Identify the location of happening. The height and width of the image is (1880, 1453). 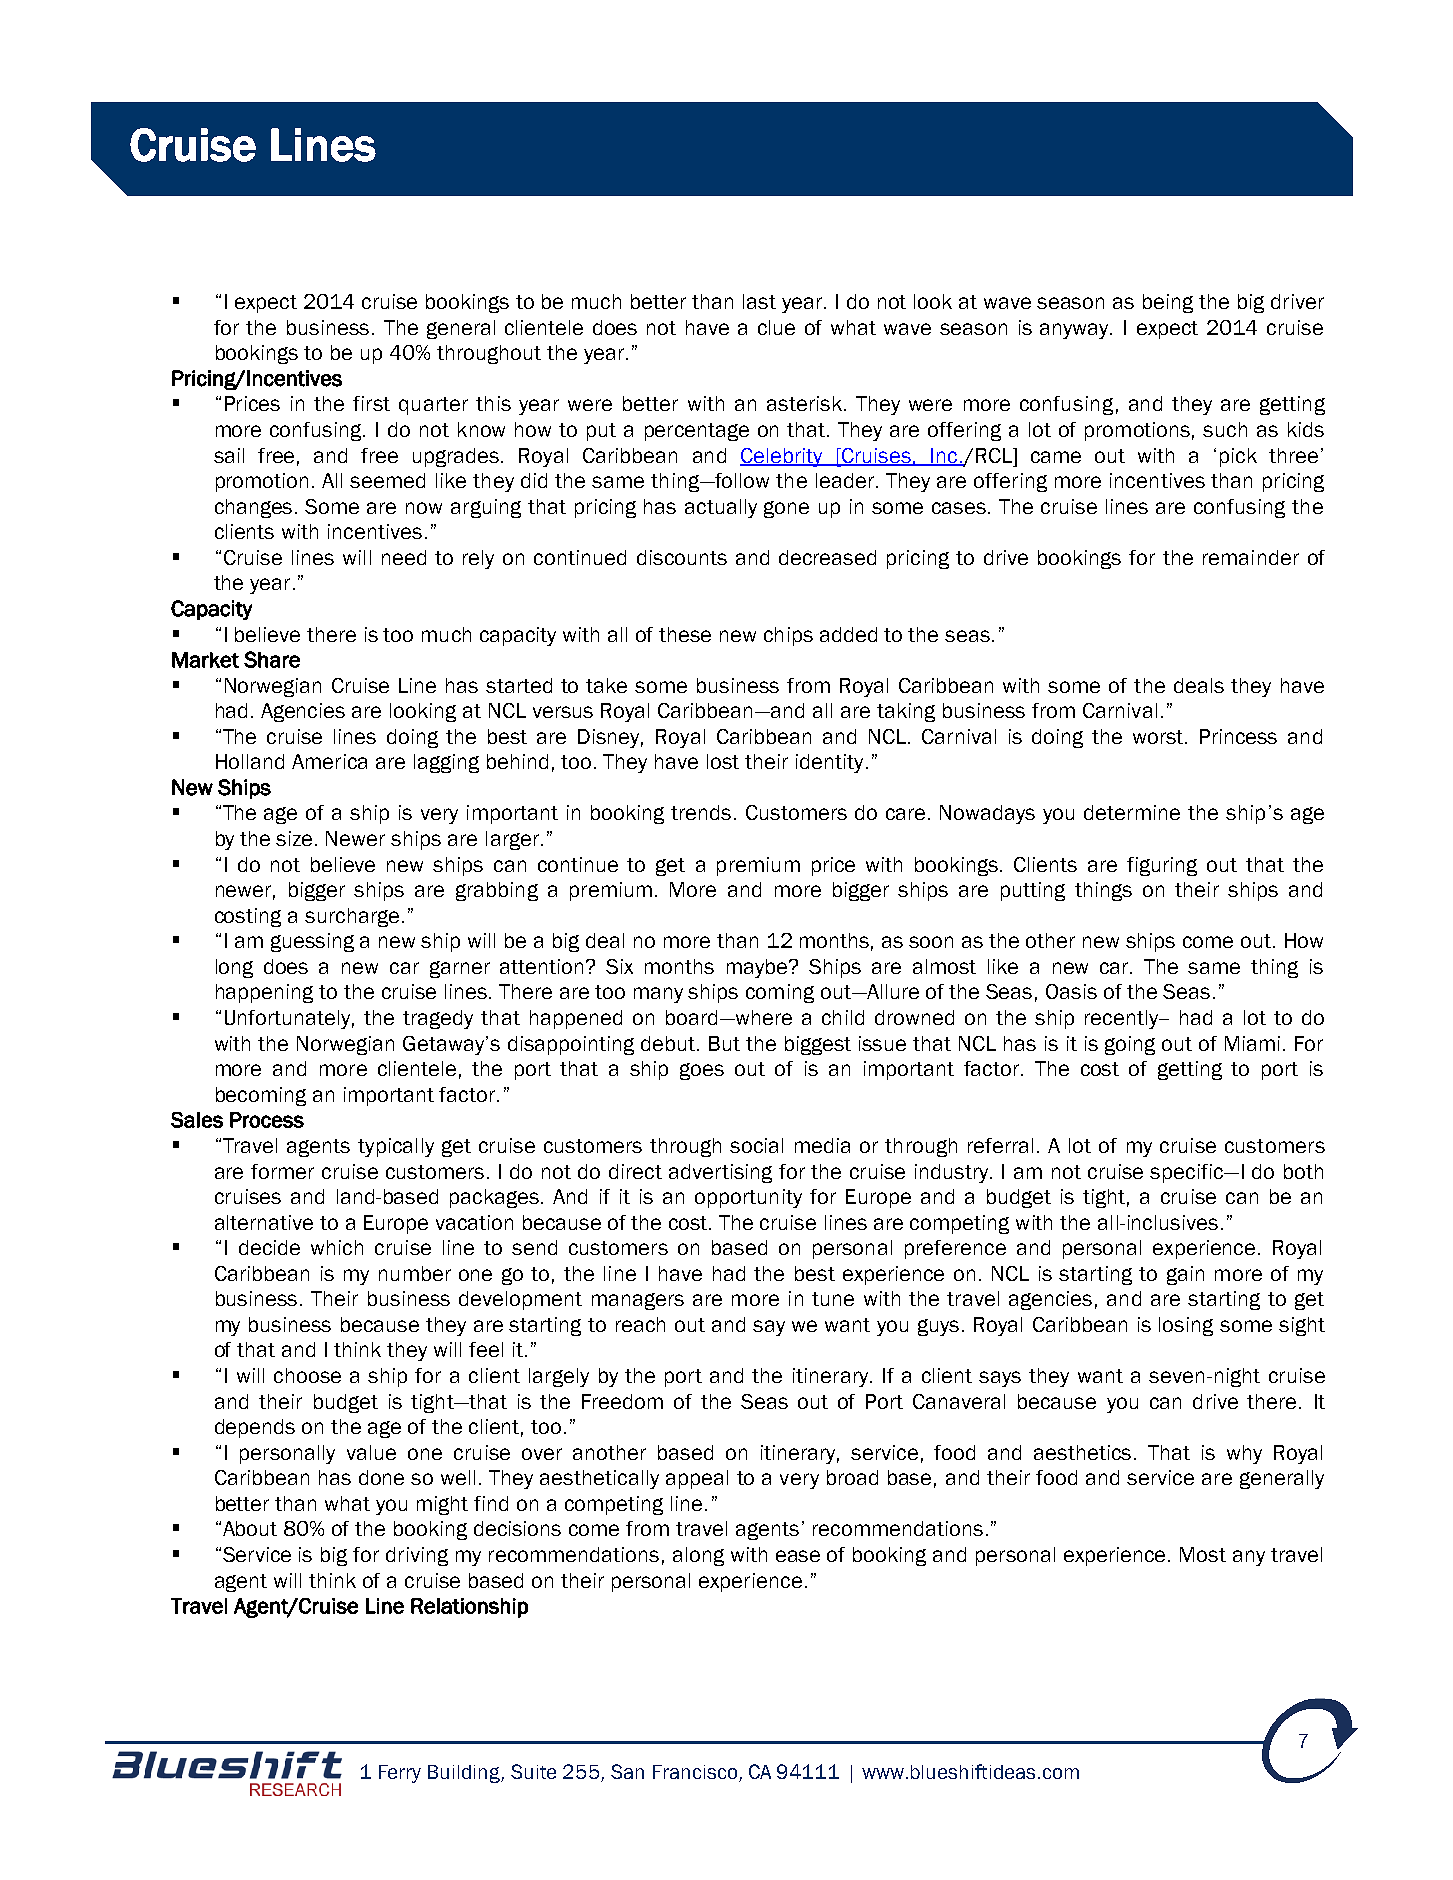
(264, 993).
